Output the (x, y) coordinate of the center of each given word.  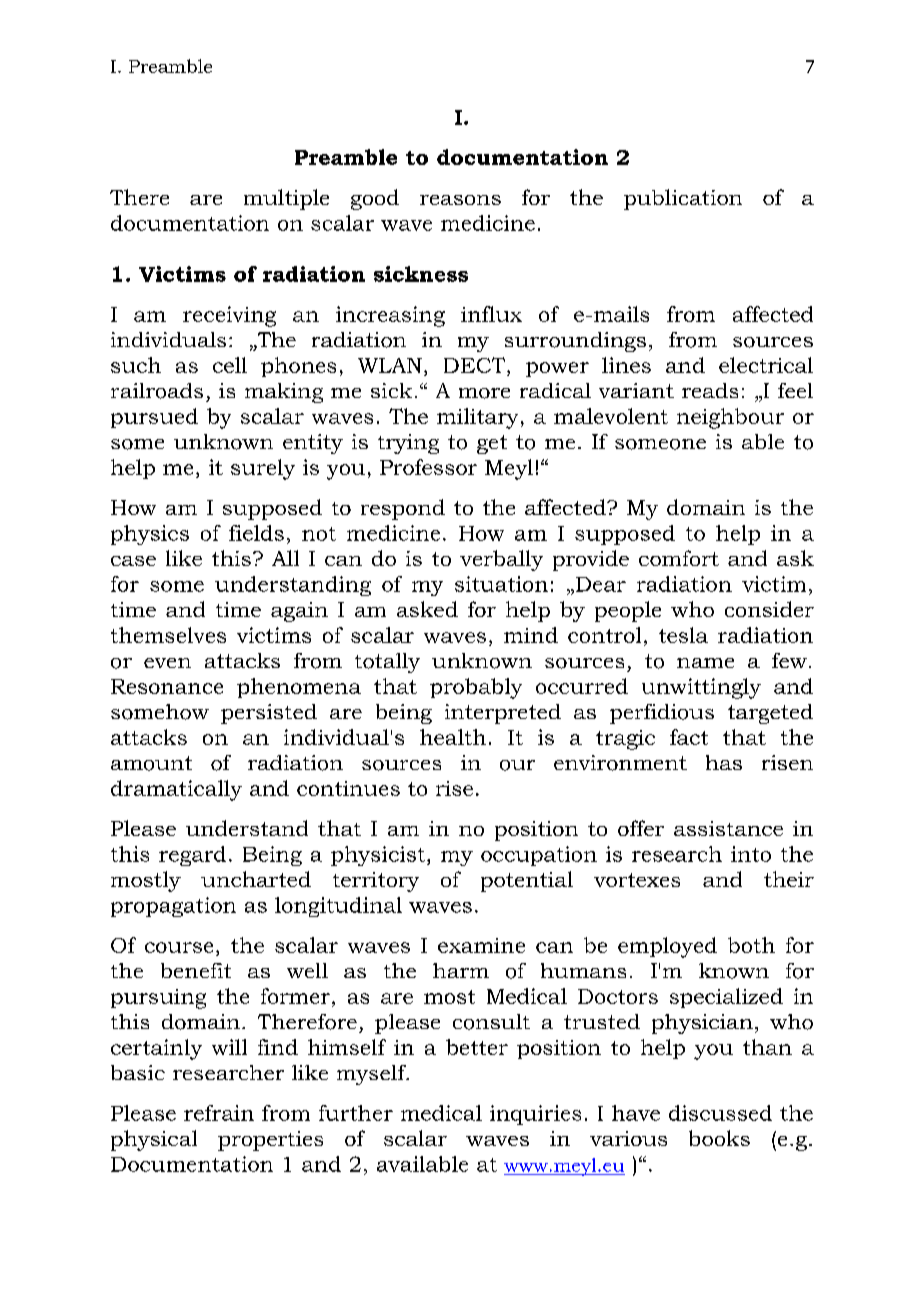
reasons (460, 200)
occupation (539, 856)
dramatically (176, 790)
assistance (728, 828)
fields (256, 533)
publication (683, 199)
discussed (720, 1113)
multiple (286, 199)
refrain (219, 1113)
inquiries (535, 1115)
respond (403, 509)
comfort (679, 558)
